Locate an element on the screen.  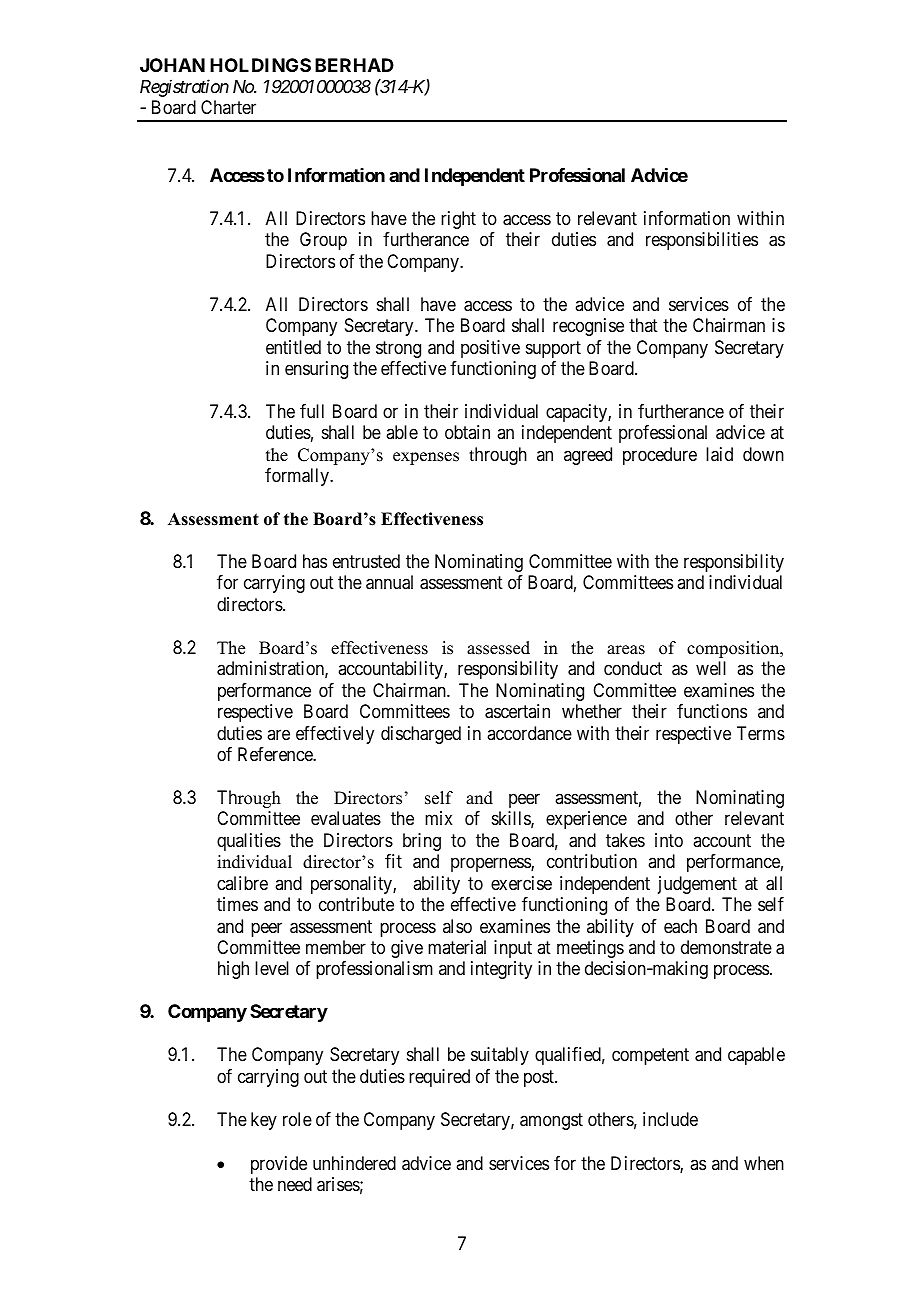
material is located at coordinates (457, 947).
